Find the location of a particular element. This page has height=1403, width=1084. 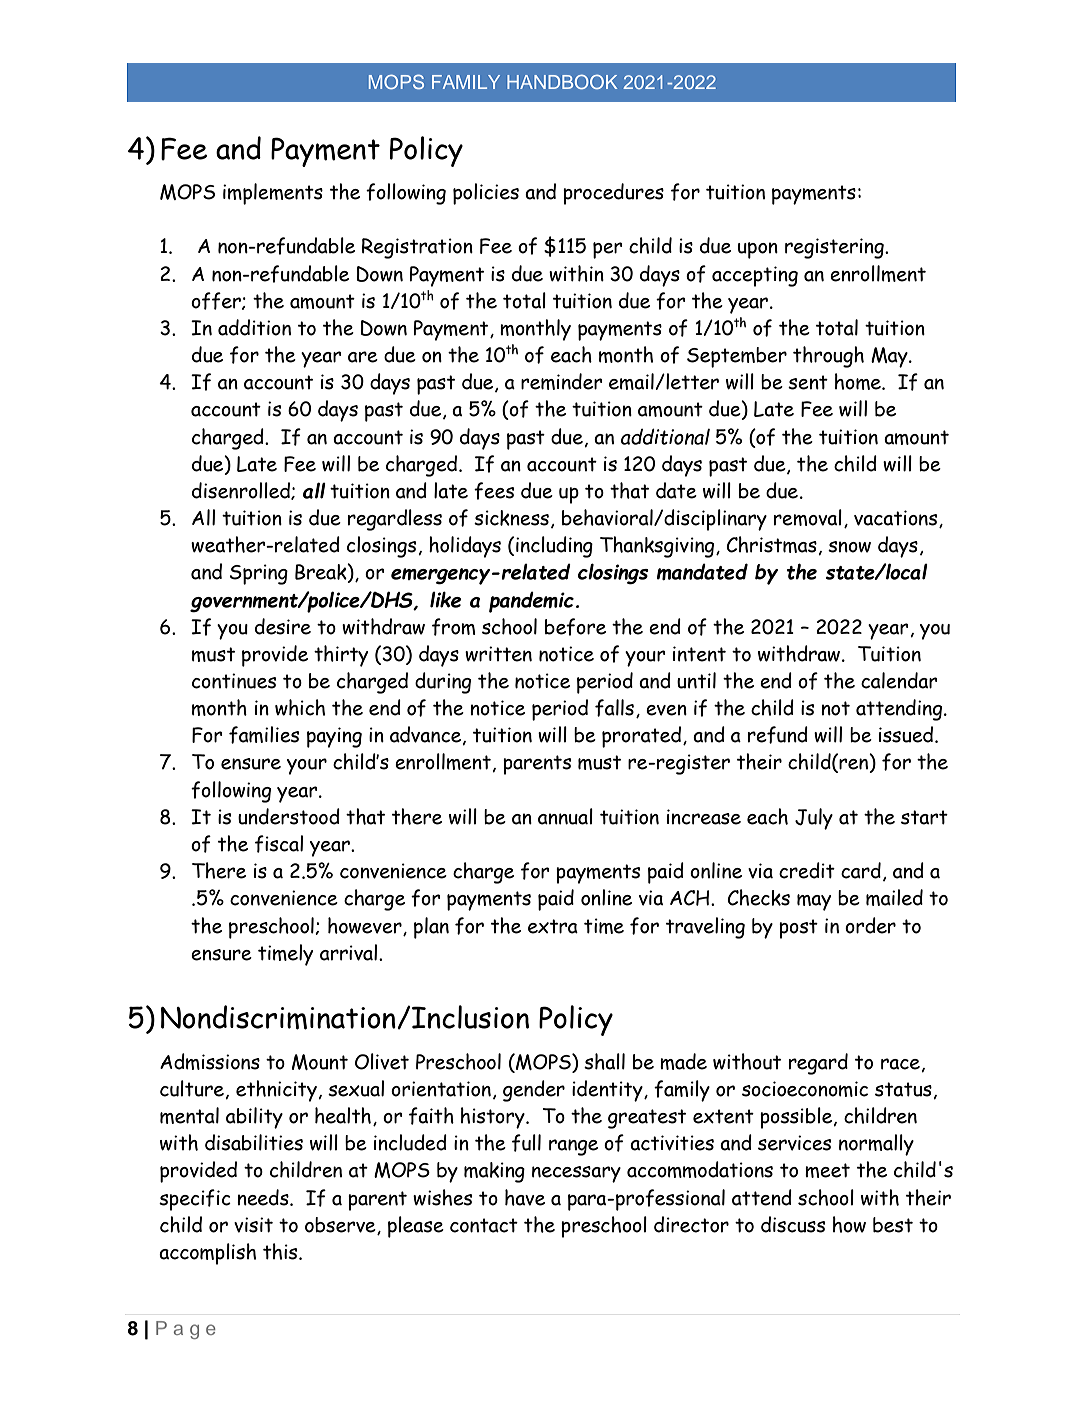

visit is located at coordinates (253, 1225).
